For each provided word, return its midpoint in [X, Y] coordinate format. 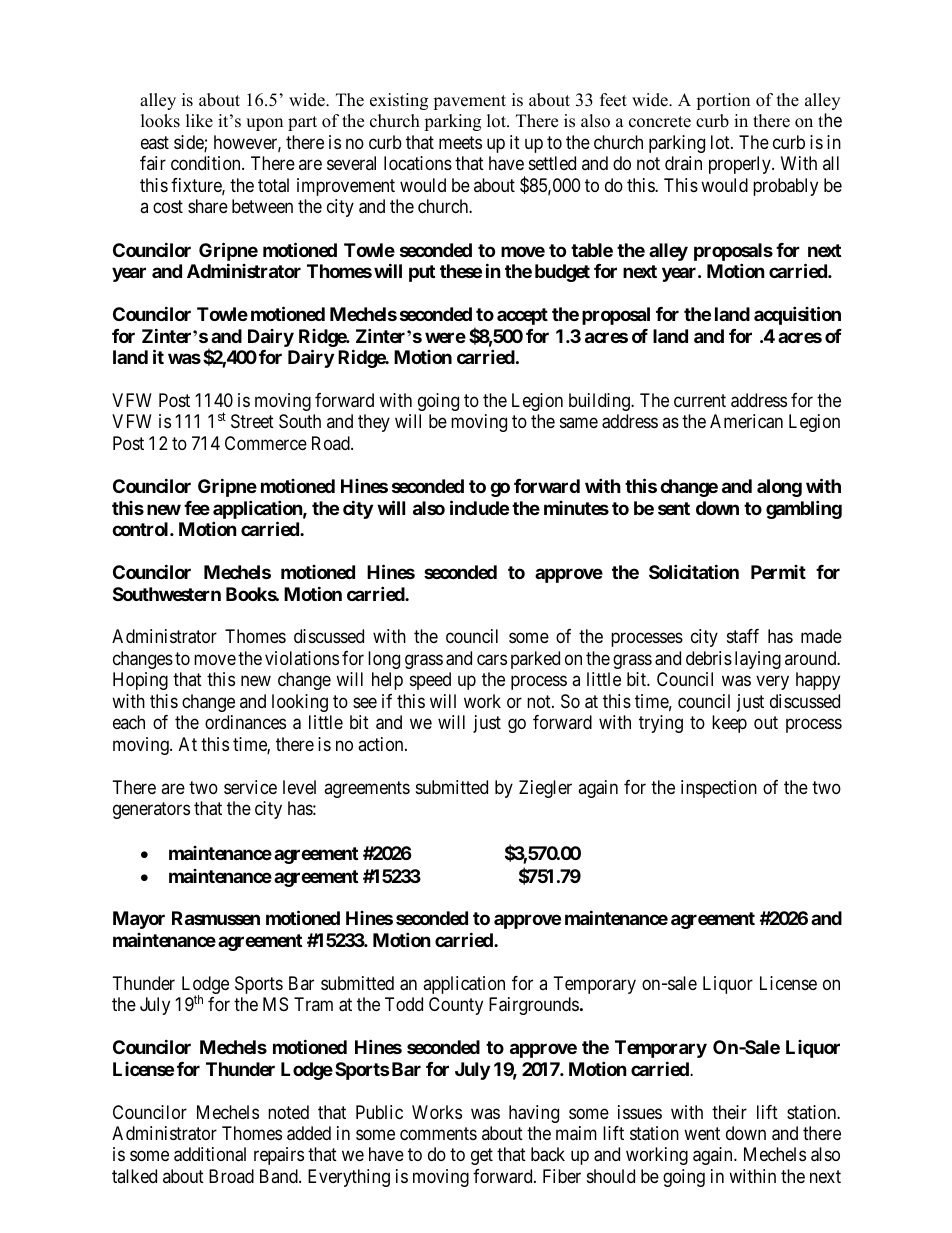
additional [210, 1154]
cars [492, 660]
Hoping [140, 681]
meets [460, 142]
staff [743, 636]
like [199, 121]
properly [741, 165]
